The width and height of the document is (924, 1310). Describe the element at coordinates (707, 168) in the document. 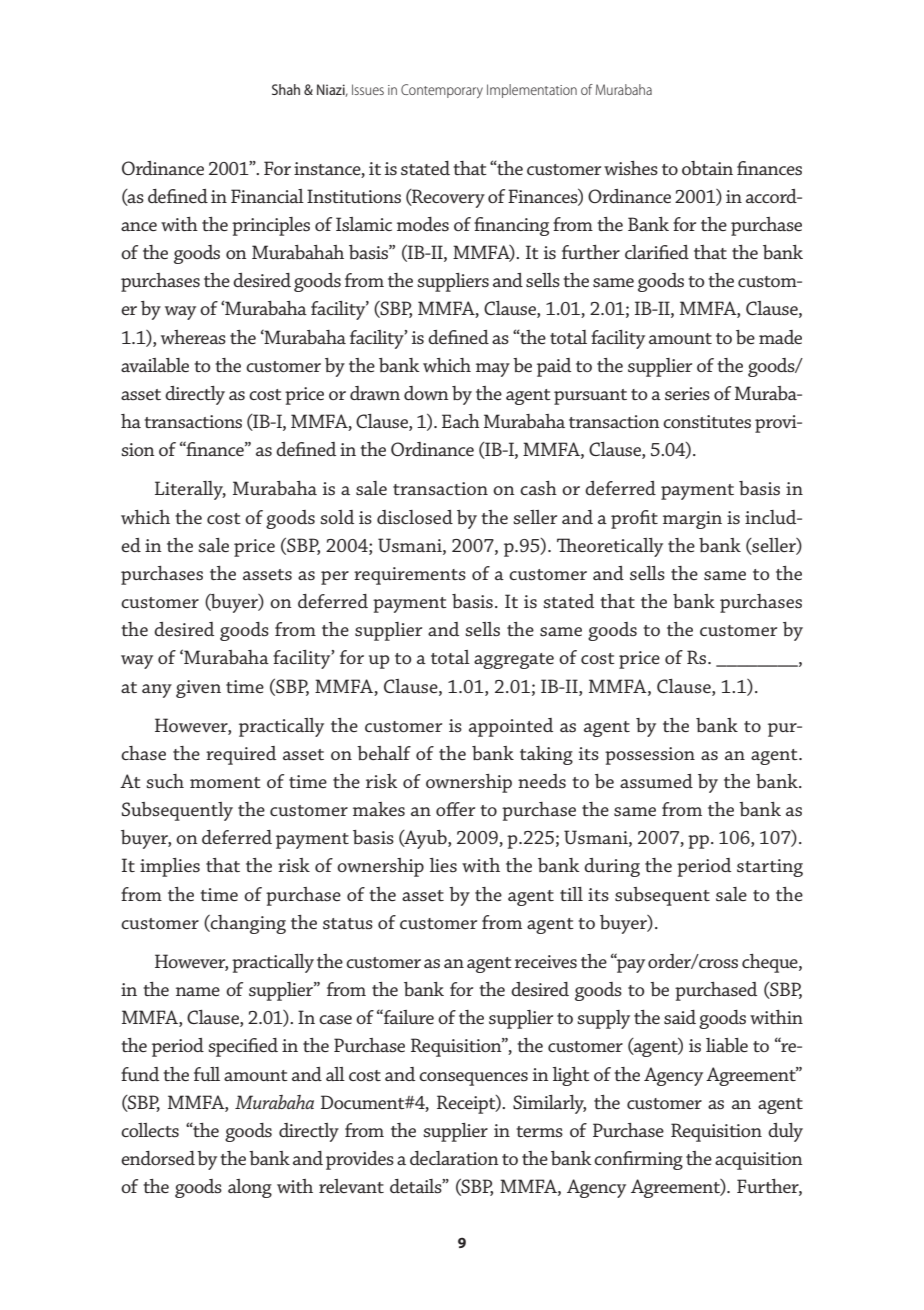

I see `obtain` at that location.
